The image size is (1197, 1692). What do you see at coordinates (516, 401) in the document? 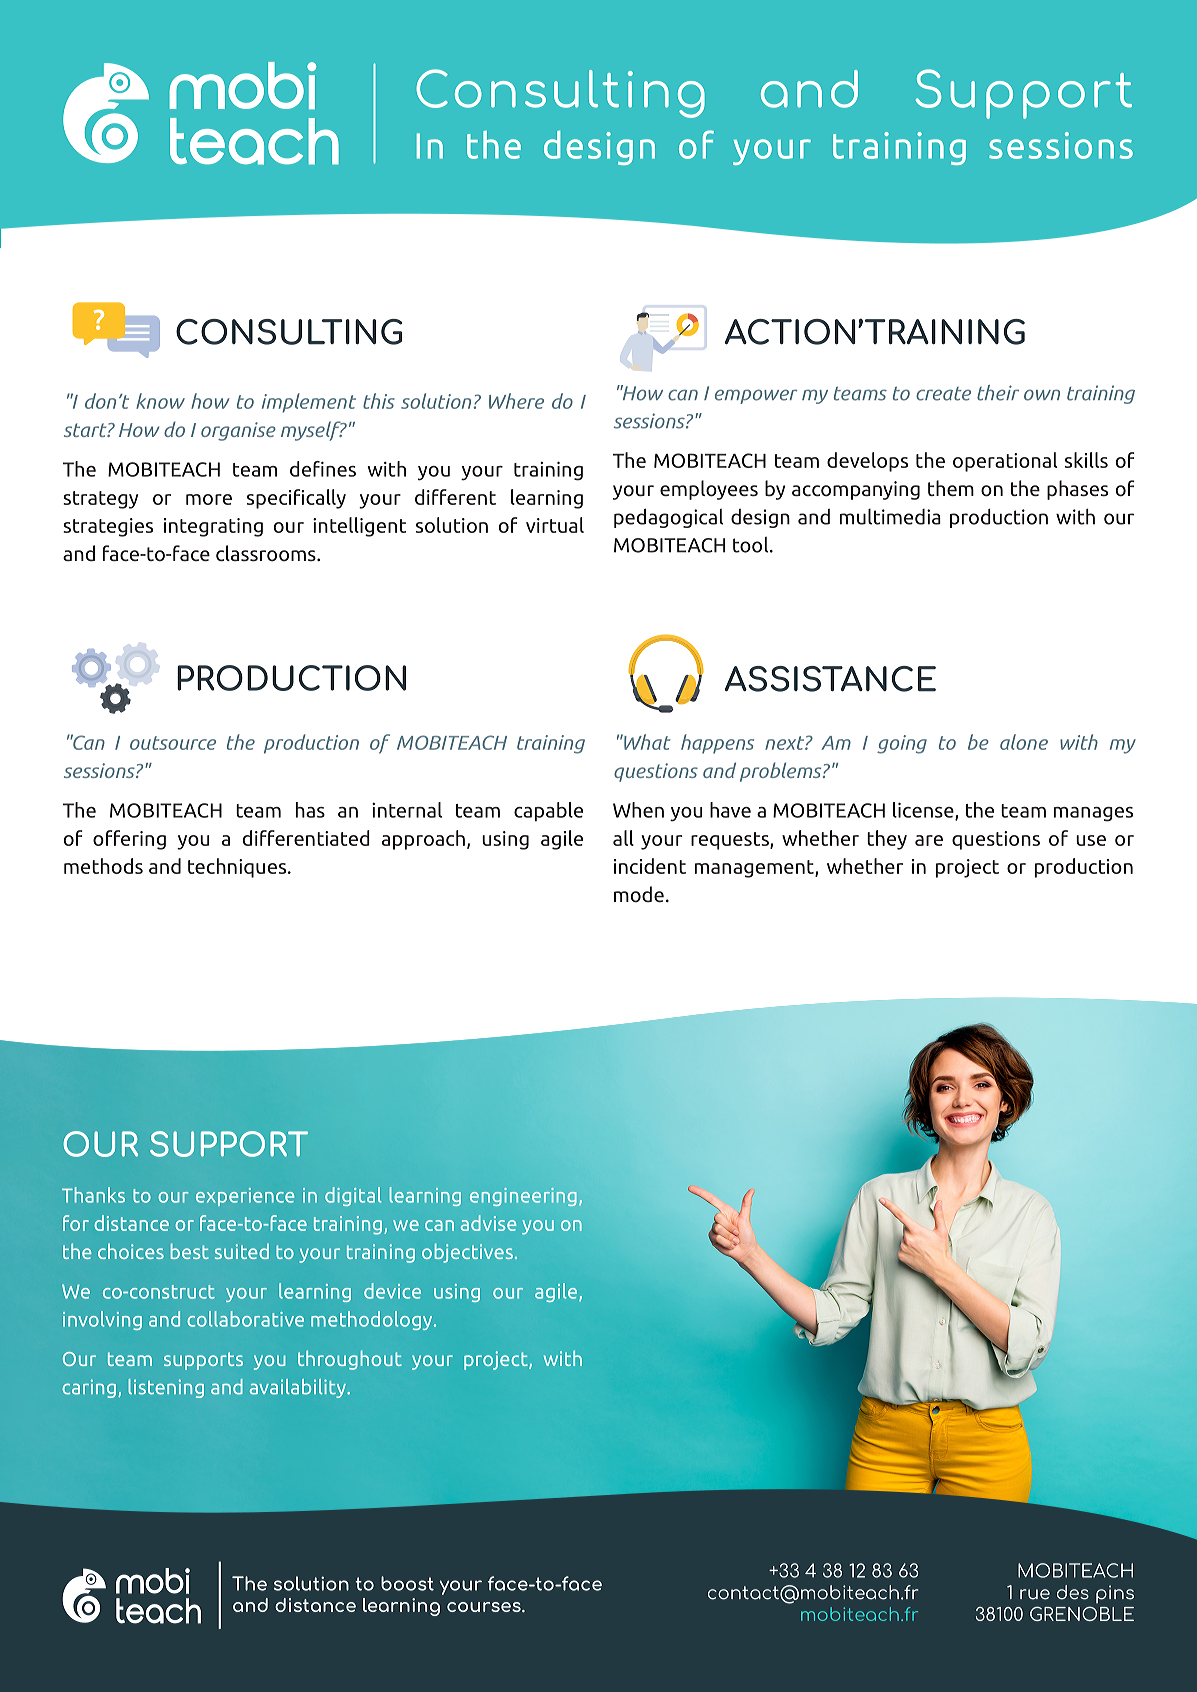
I see `Where` at bounding box center [516, 401].
